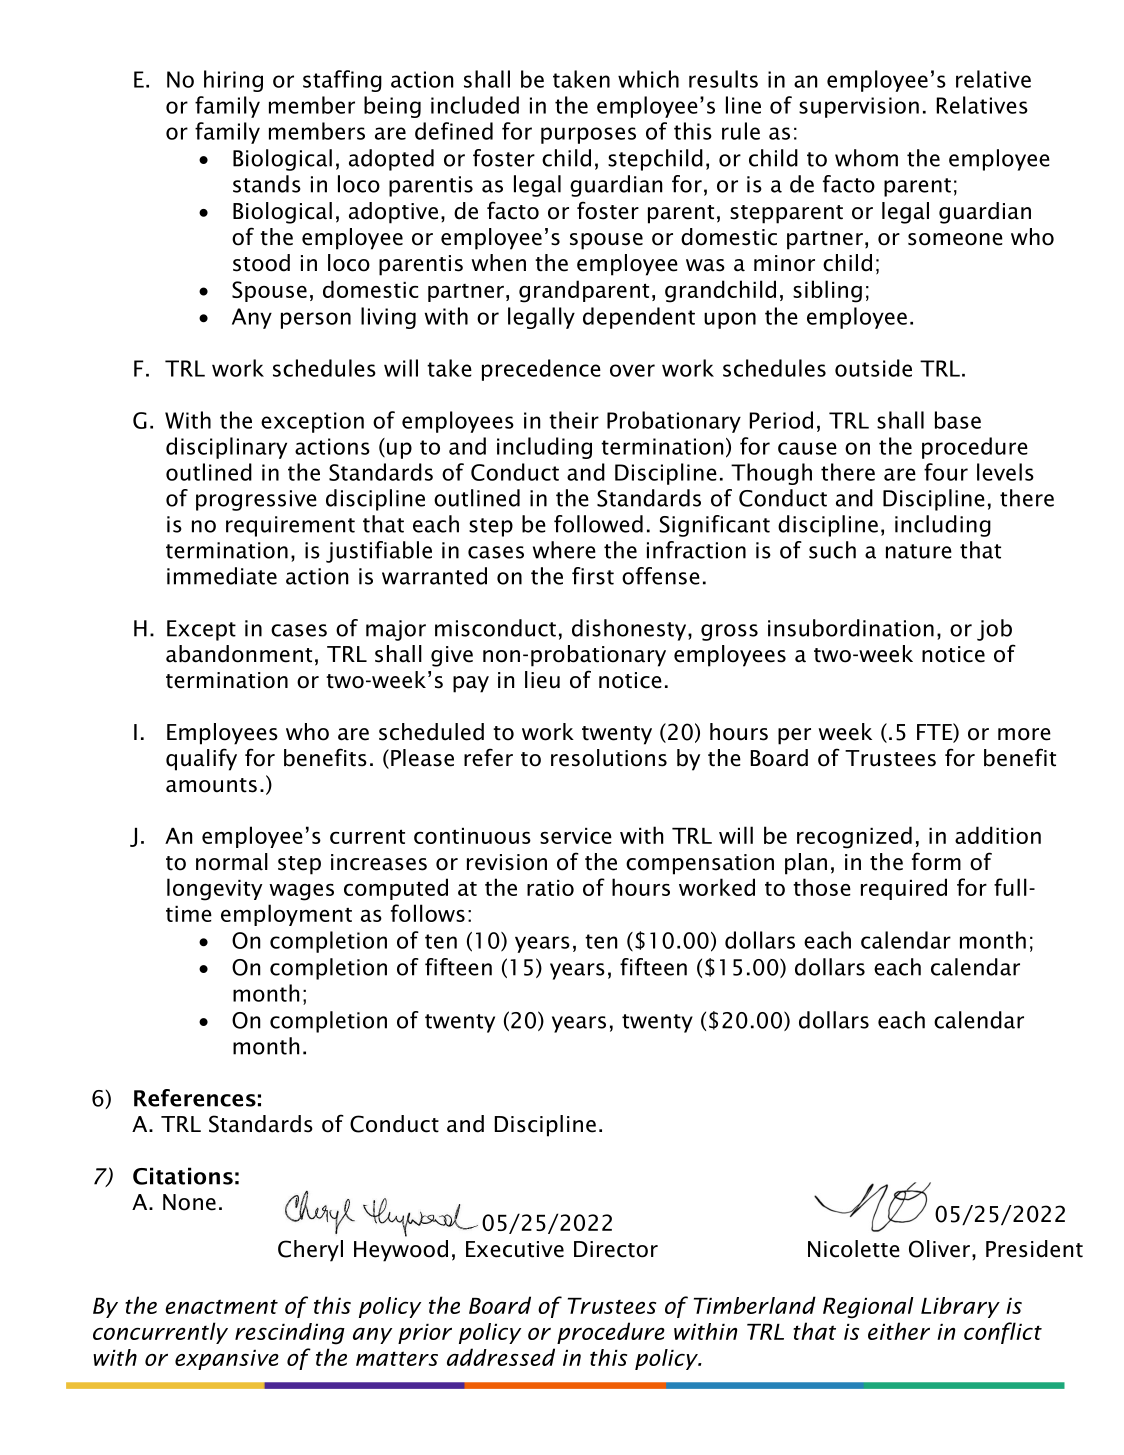  Describe the element at coordinates (859, 107) in the screenshot. I see `supervision` at that location.
